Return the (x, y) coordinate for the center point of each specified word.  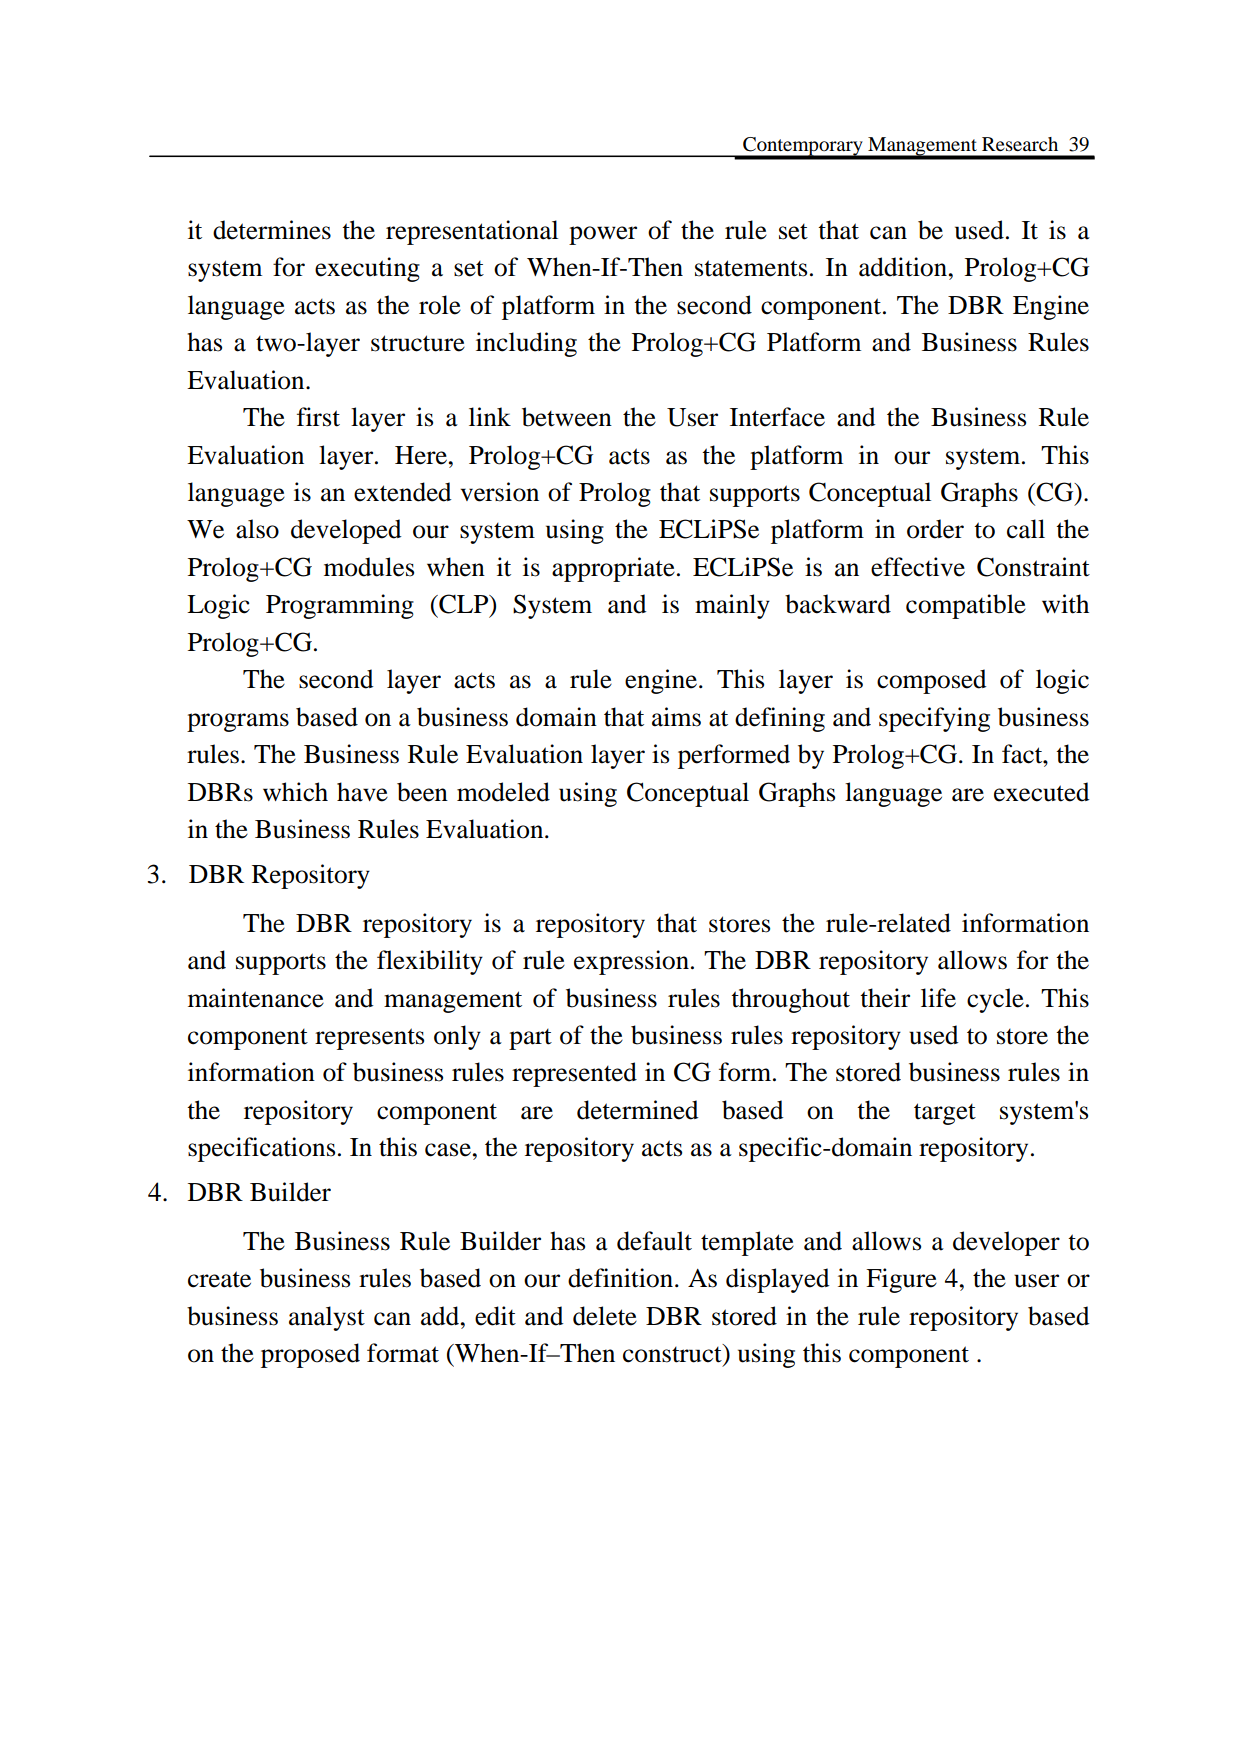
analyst (327, 1318)
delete (605, 1316)
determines (272, 230)
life (938, 998)
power (603, 235)
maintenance (256, 998)
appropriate (613, 569)
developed (346, 531)
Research (1020, 144)
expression (631, 962)
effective (918, 567)
